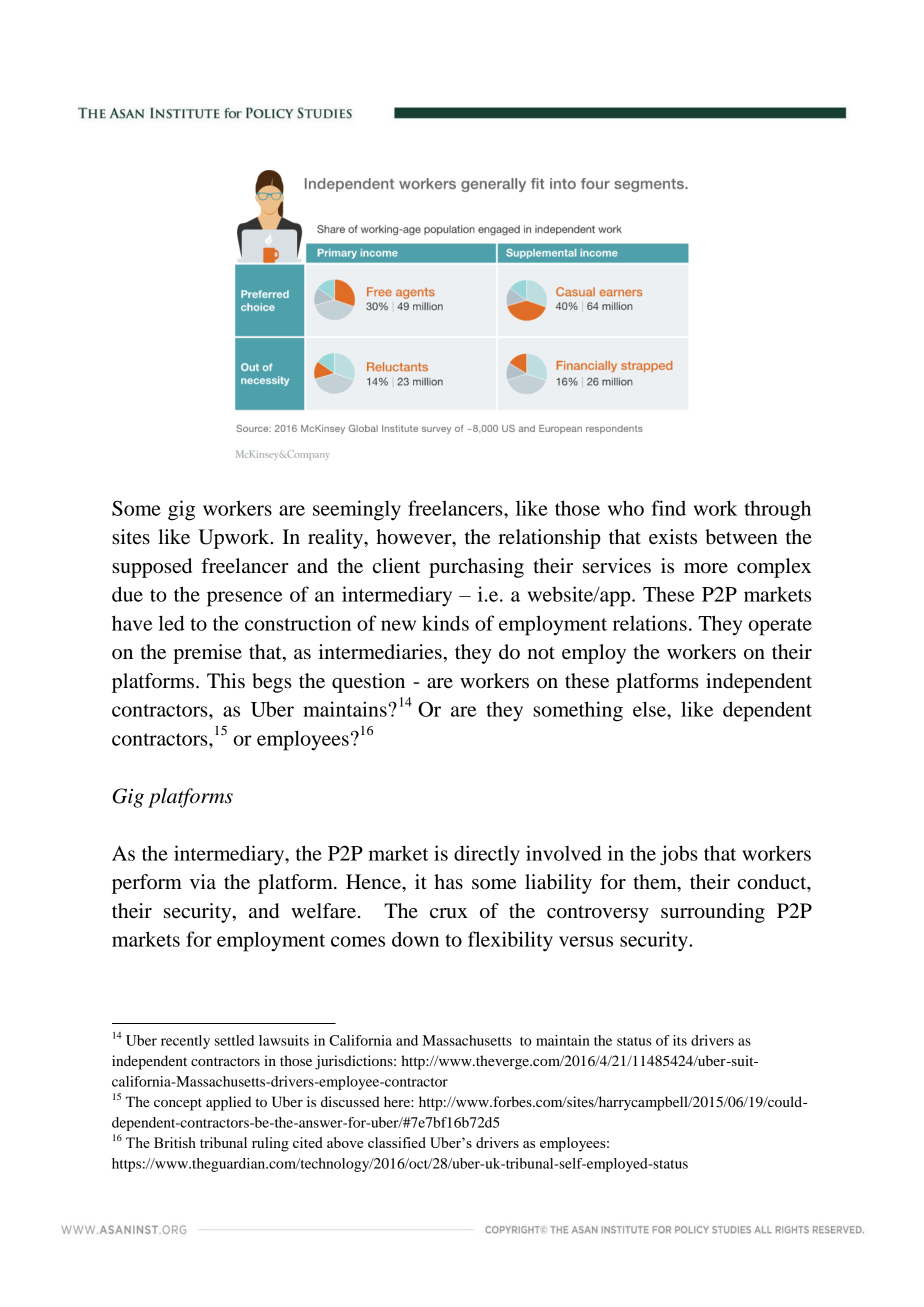 The image size is (924, 1307). What do you see at coordinates (673, 537) in the screenshot?
I see `exists` at bounding box center [673, 537].
